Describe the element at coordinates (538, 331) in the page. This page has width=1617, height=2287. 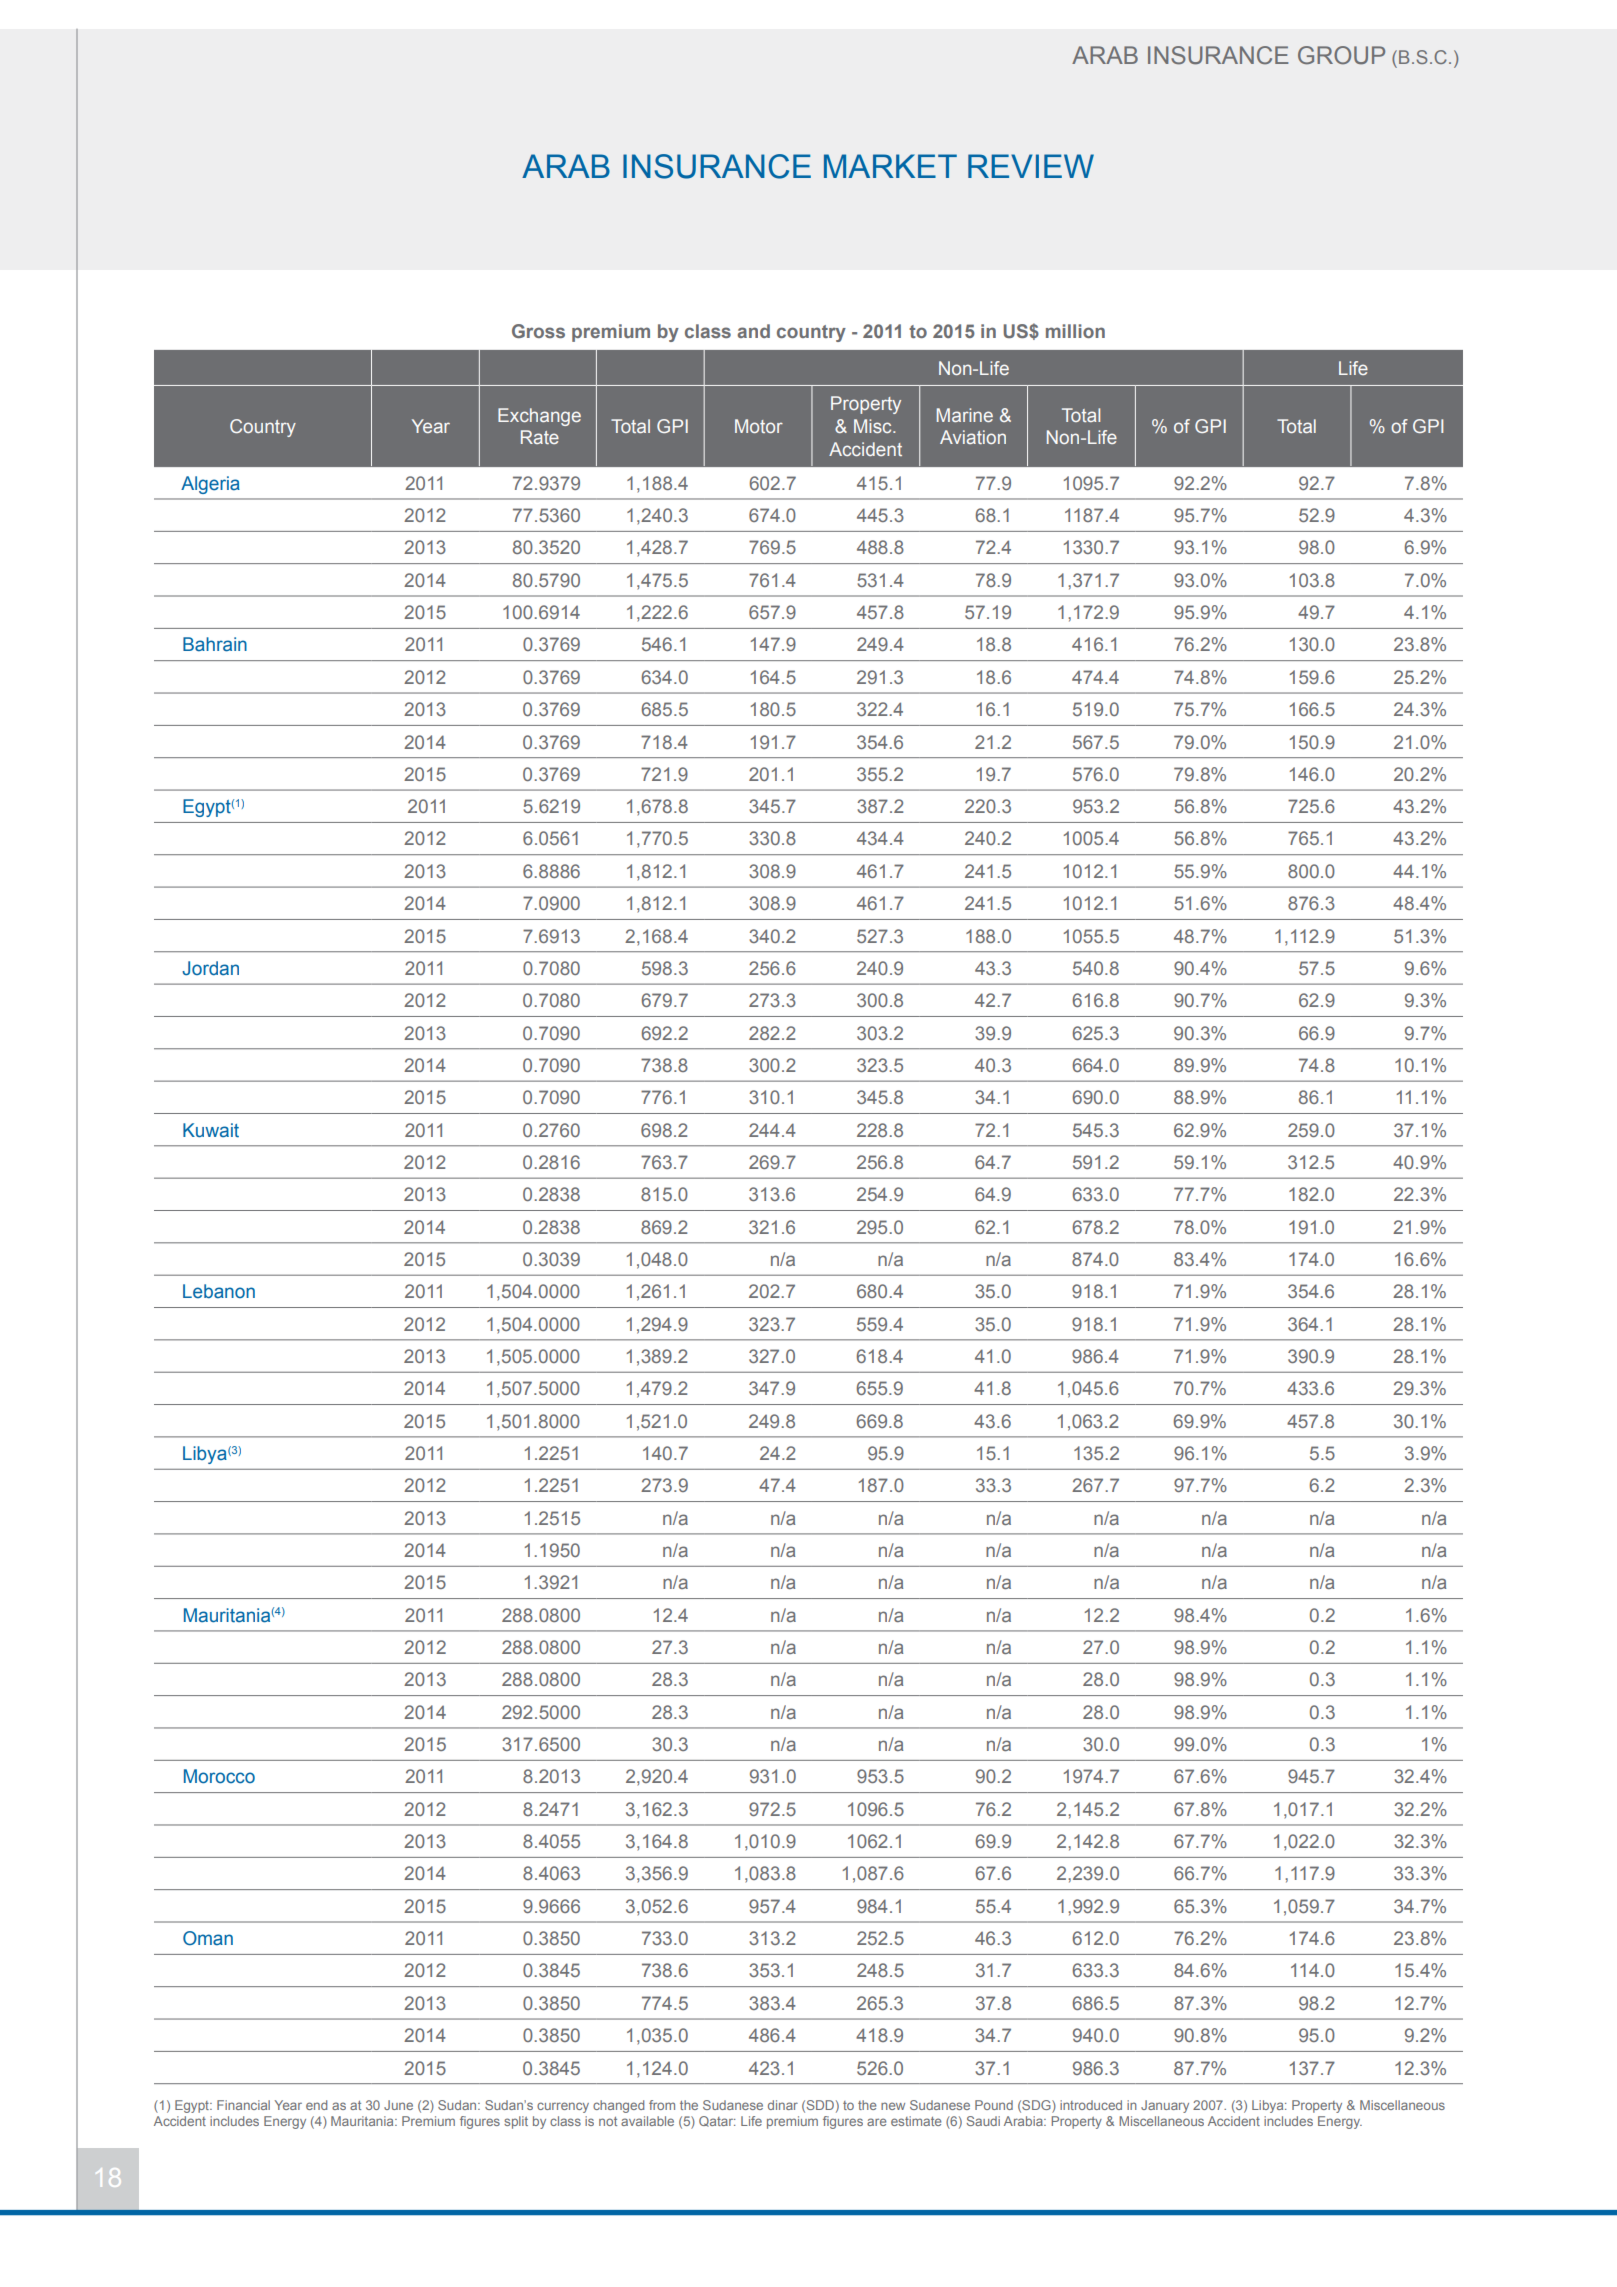
I see `Gross` at that location.
